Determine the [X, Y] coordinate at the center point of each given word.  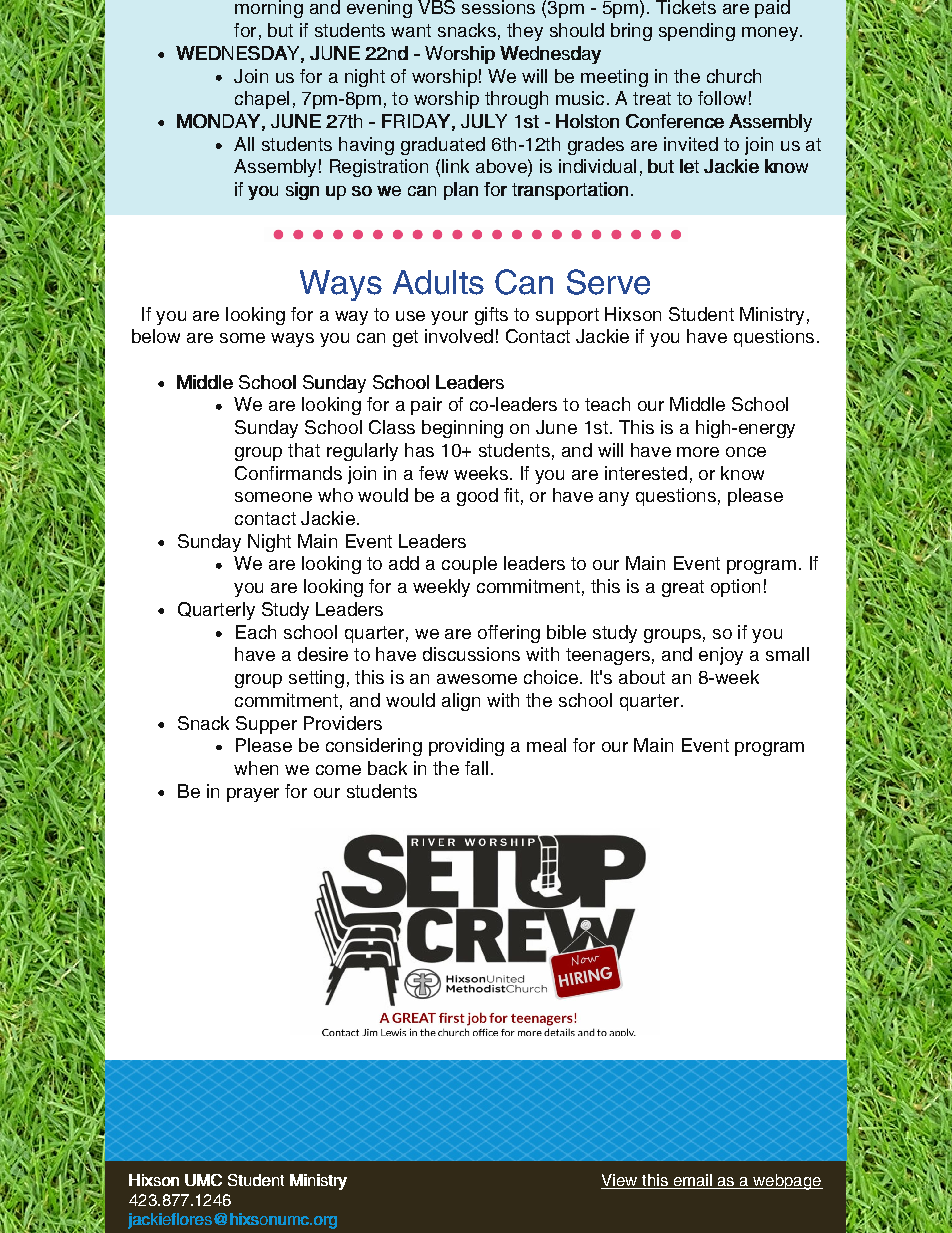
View [620, 1181]
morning [269, 9]
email [692, 1181]
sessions [498, 7]
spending [697, 32]
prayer [253, 795]
